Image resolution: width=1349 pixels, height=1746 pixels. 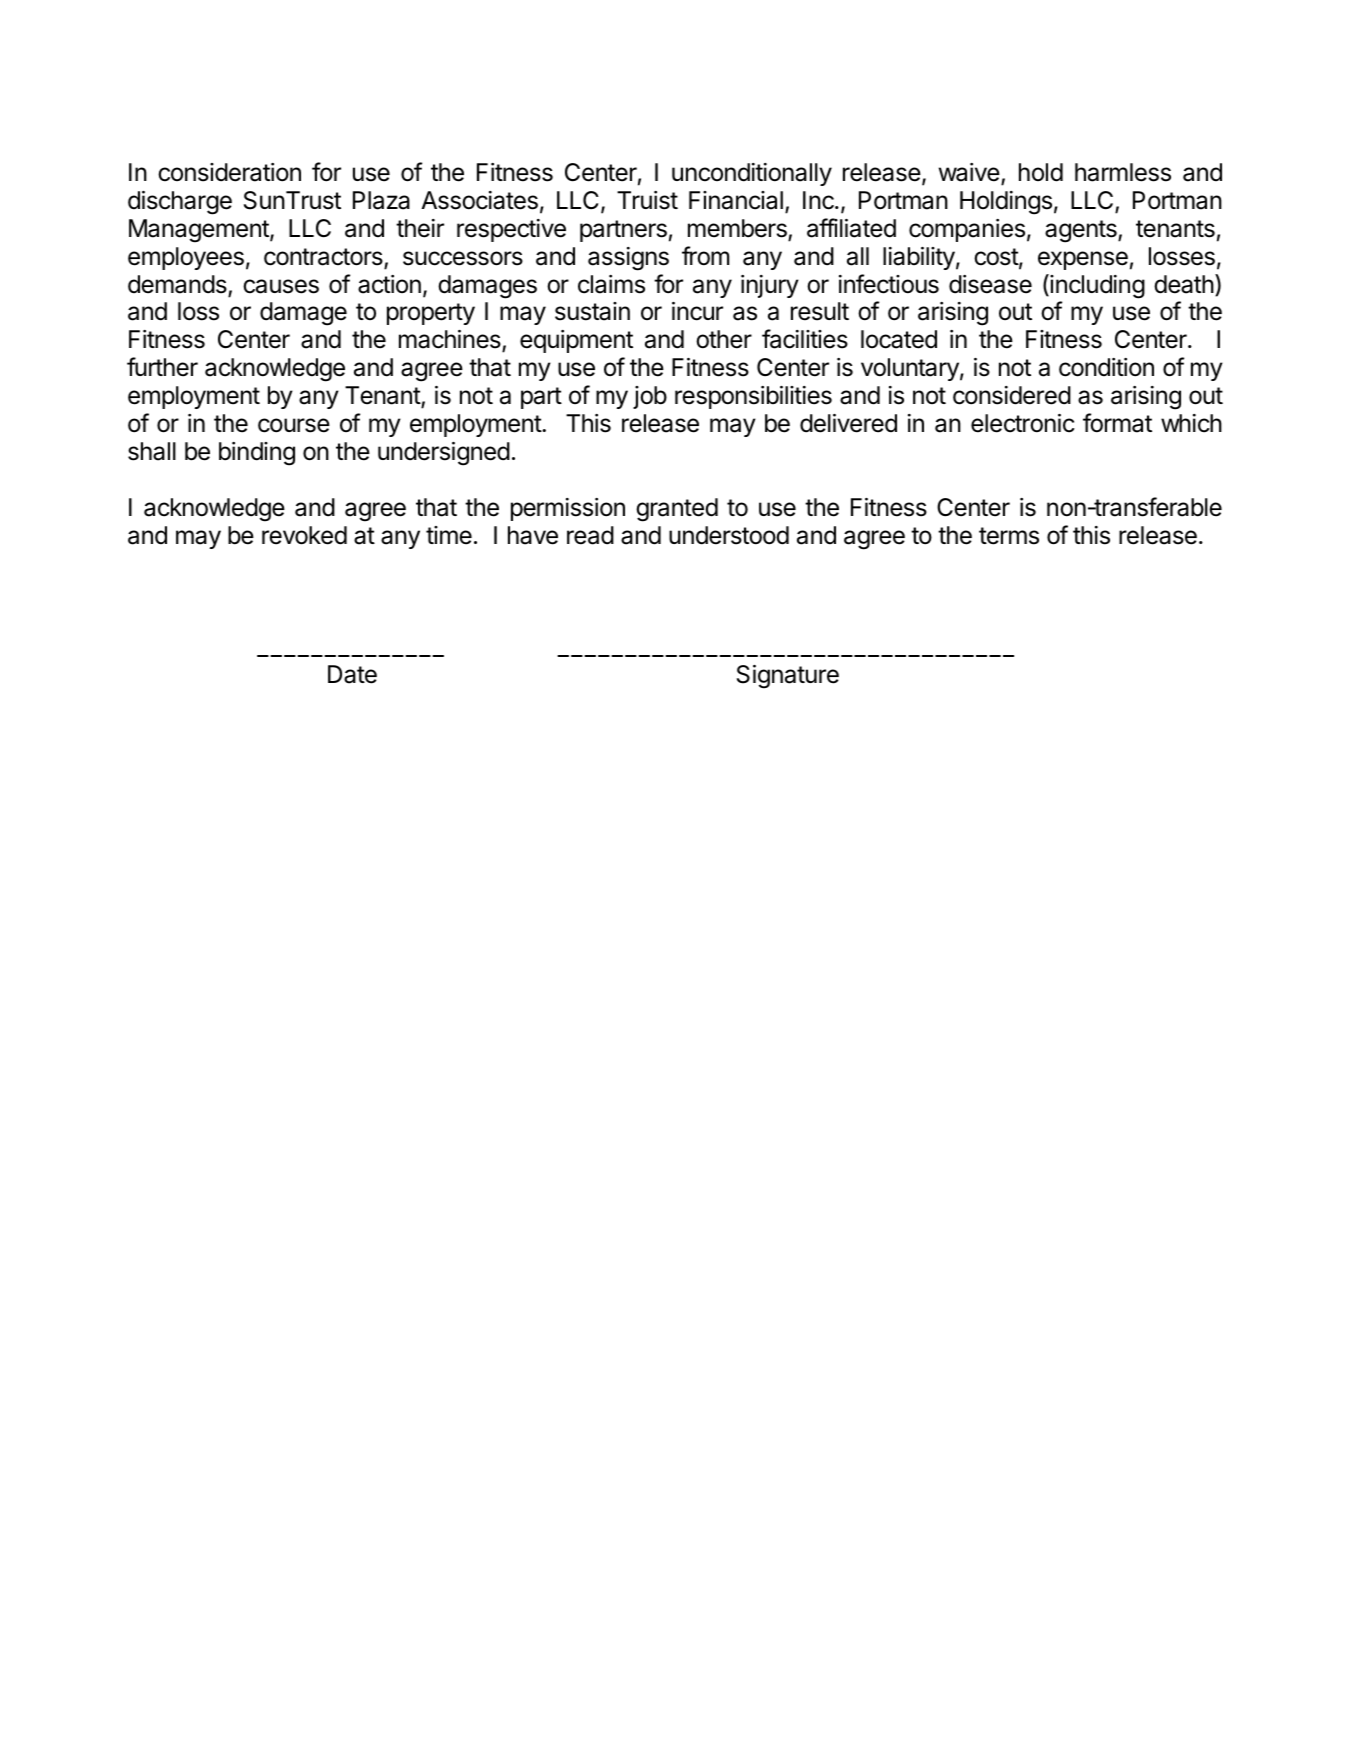 What do you see at coordinates (1123, 172) in the screenshot?
I see `harmless` at bounding box center [1123, 172].
